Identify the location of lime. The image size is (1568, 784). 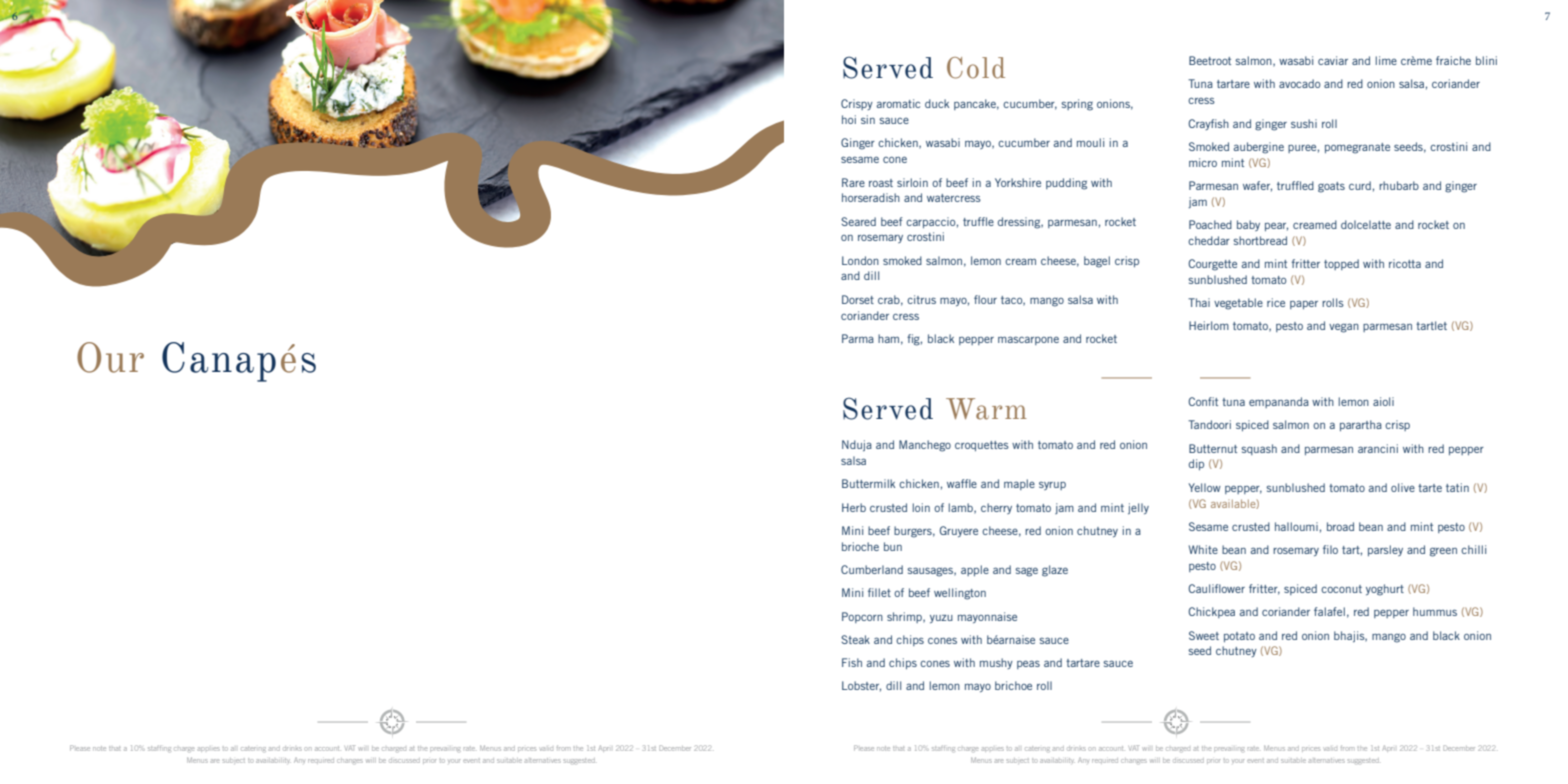
(1386, 60).
